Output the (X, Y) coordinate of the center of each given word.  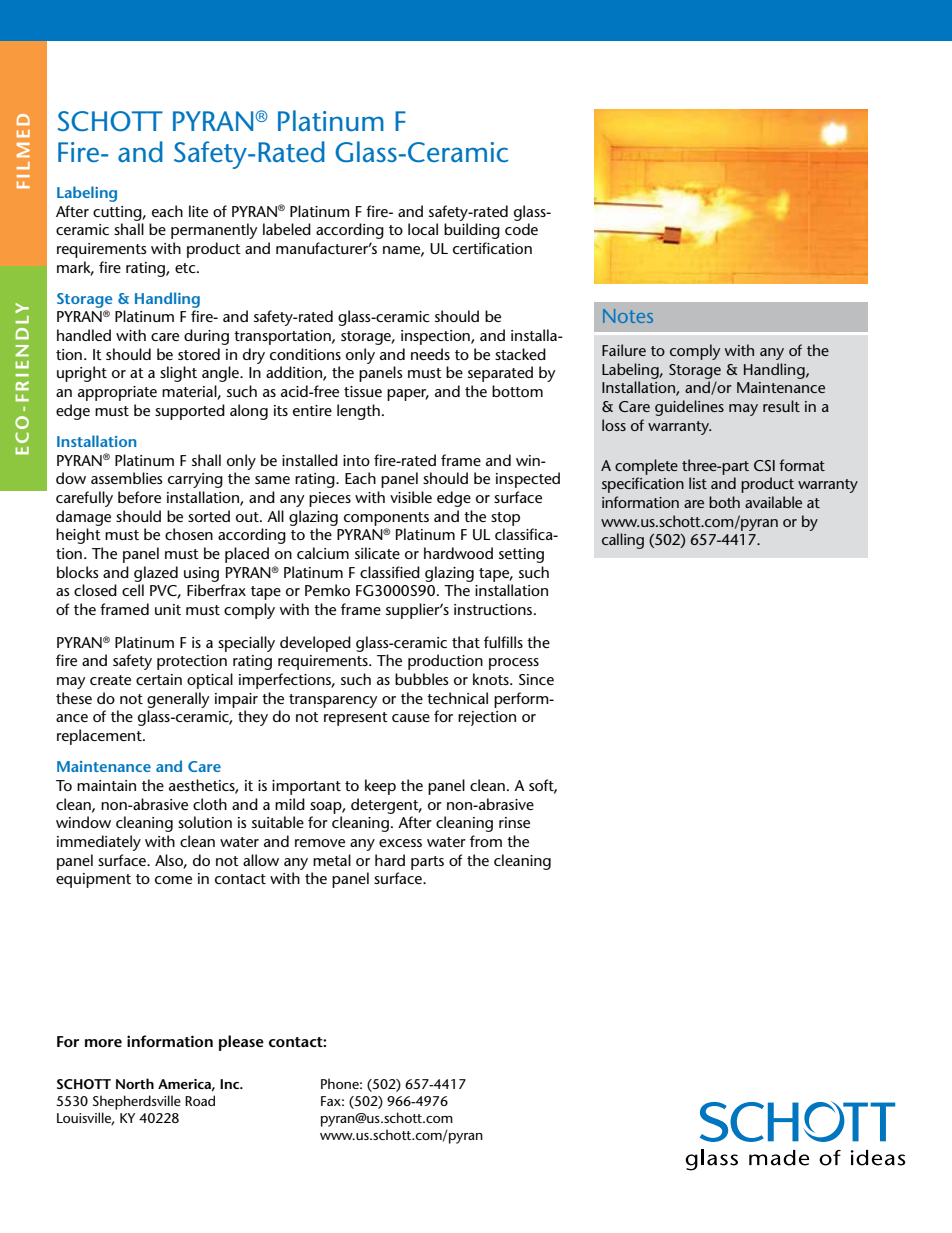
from (486, 841)
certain (159, 679)
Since (536, 679)
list (698, 483)
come (173, 880)
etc (186, 268)
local (423, 229)
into (356, 460)
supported (190, 412)
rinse (514, 822)
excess (400, 843)
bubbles (421, 679)
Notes (628, 316)
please (241, 1043)
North (135, 1083)
